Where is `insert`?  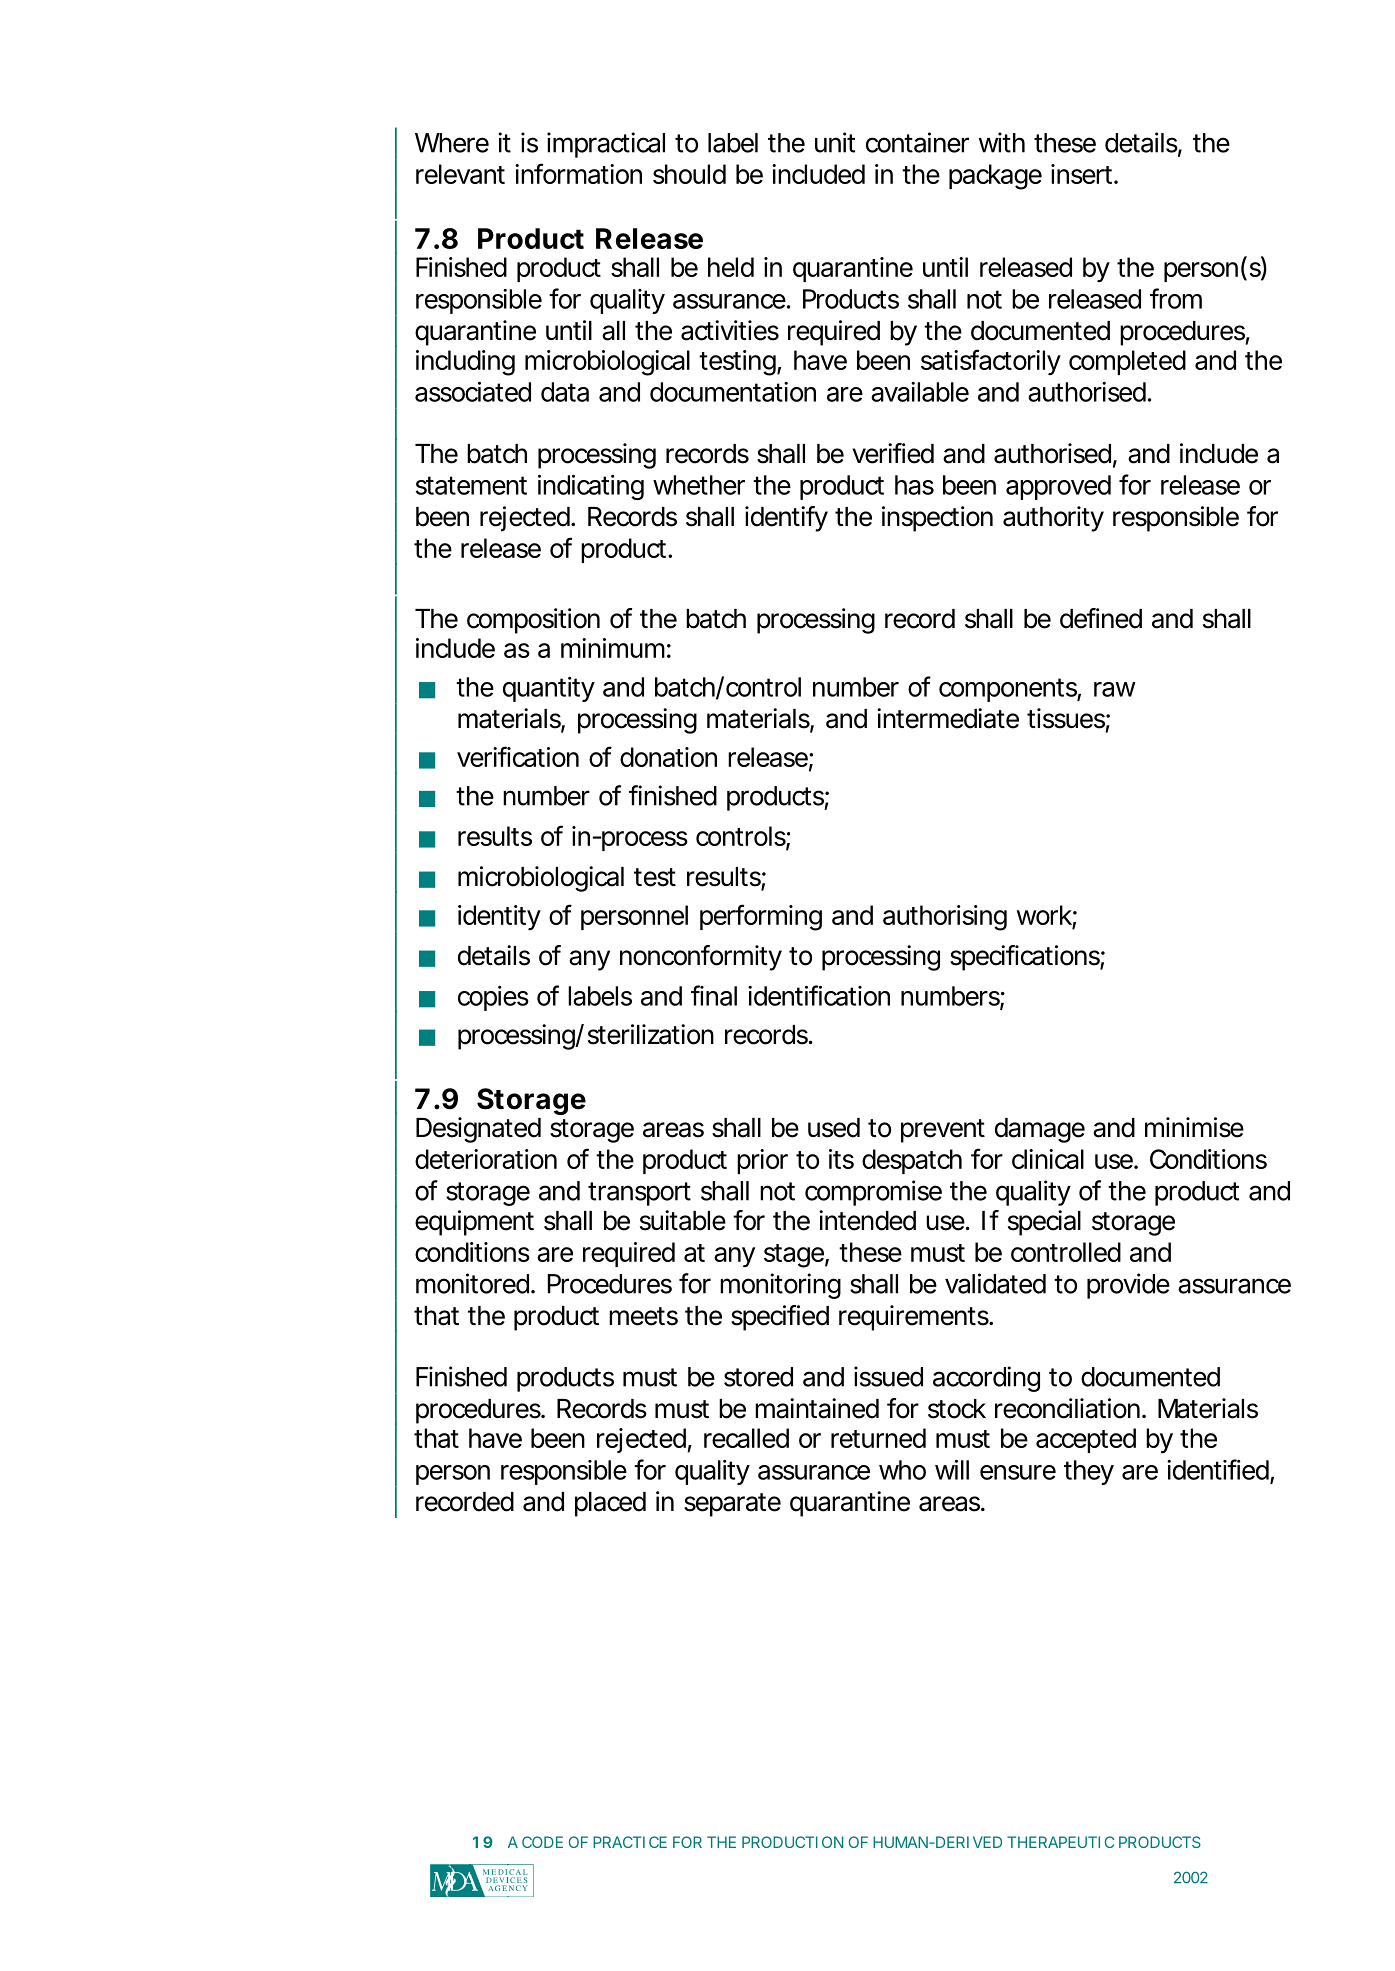 insert is located at coordinates (1084, 174).
